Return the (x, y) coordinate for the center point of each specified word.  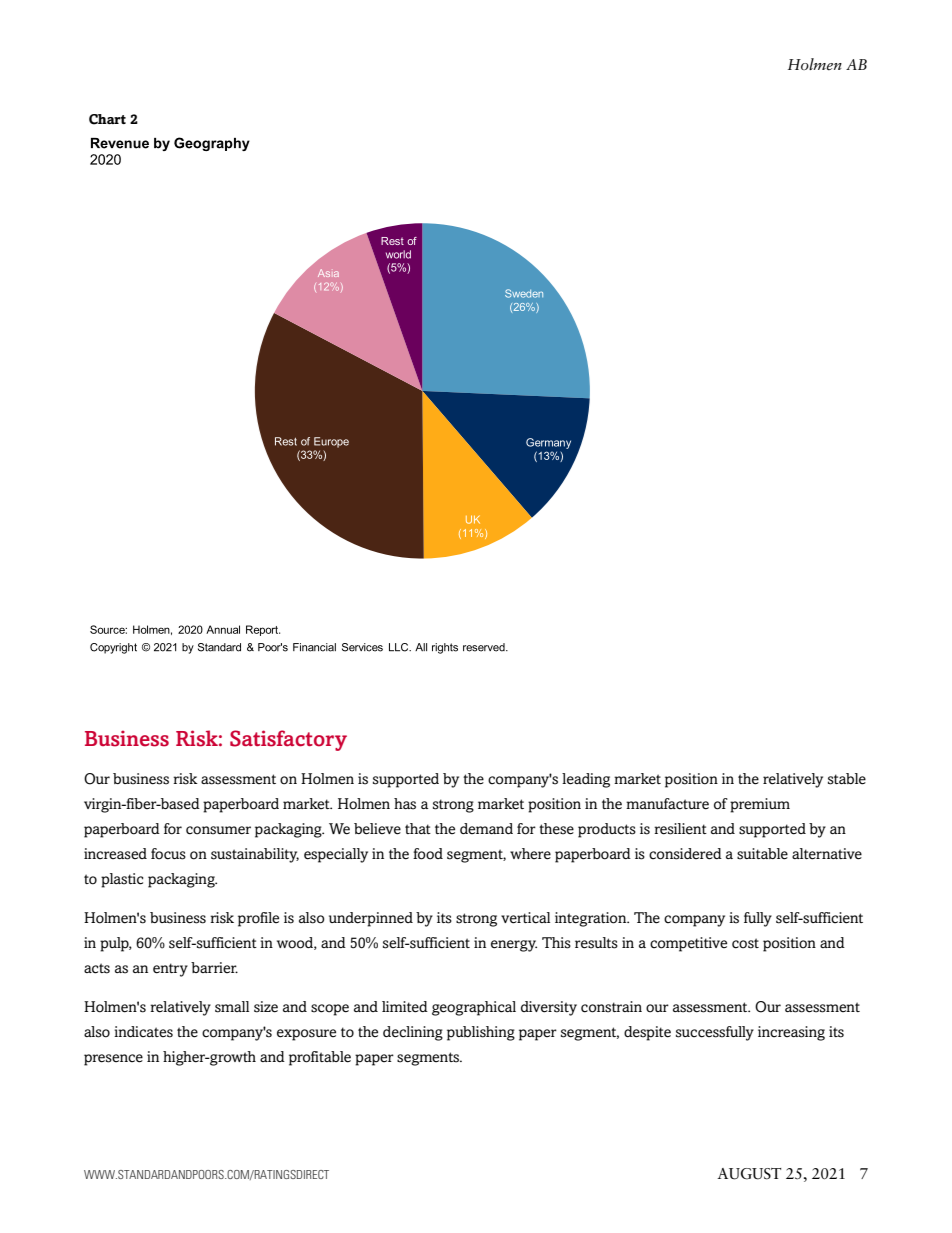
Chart (107, 119)
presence (113, 1060)
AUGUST (749, 1174)
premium (760, 805)
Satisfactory (288, 740)
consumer (218, 830)
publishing (481, 1033)
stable (847, 779)
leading (586, 780)
